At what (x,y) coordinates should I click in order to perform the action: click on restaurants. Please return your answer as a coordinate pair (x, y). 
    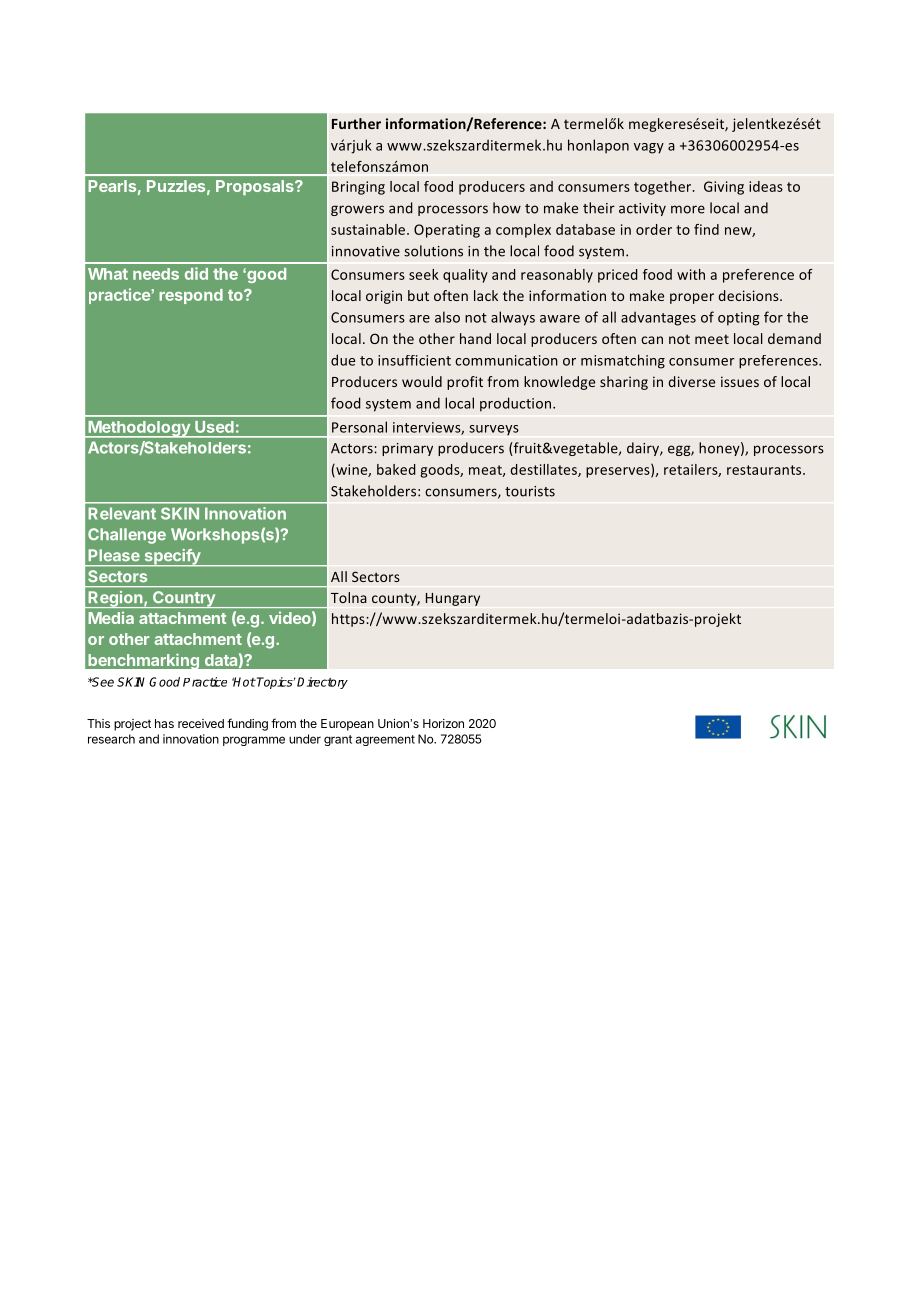
    Looking at the image, I should click on (765, 470).
